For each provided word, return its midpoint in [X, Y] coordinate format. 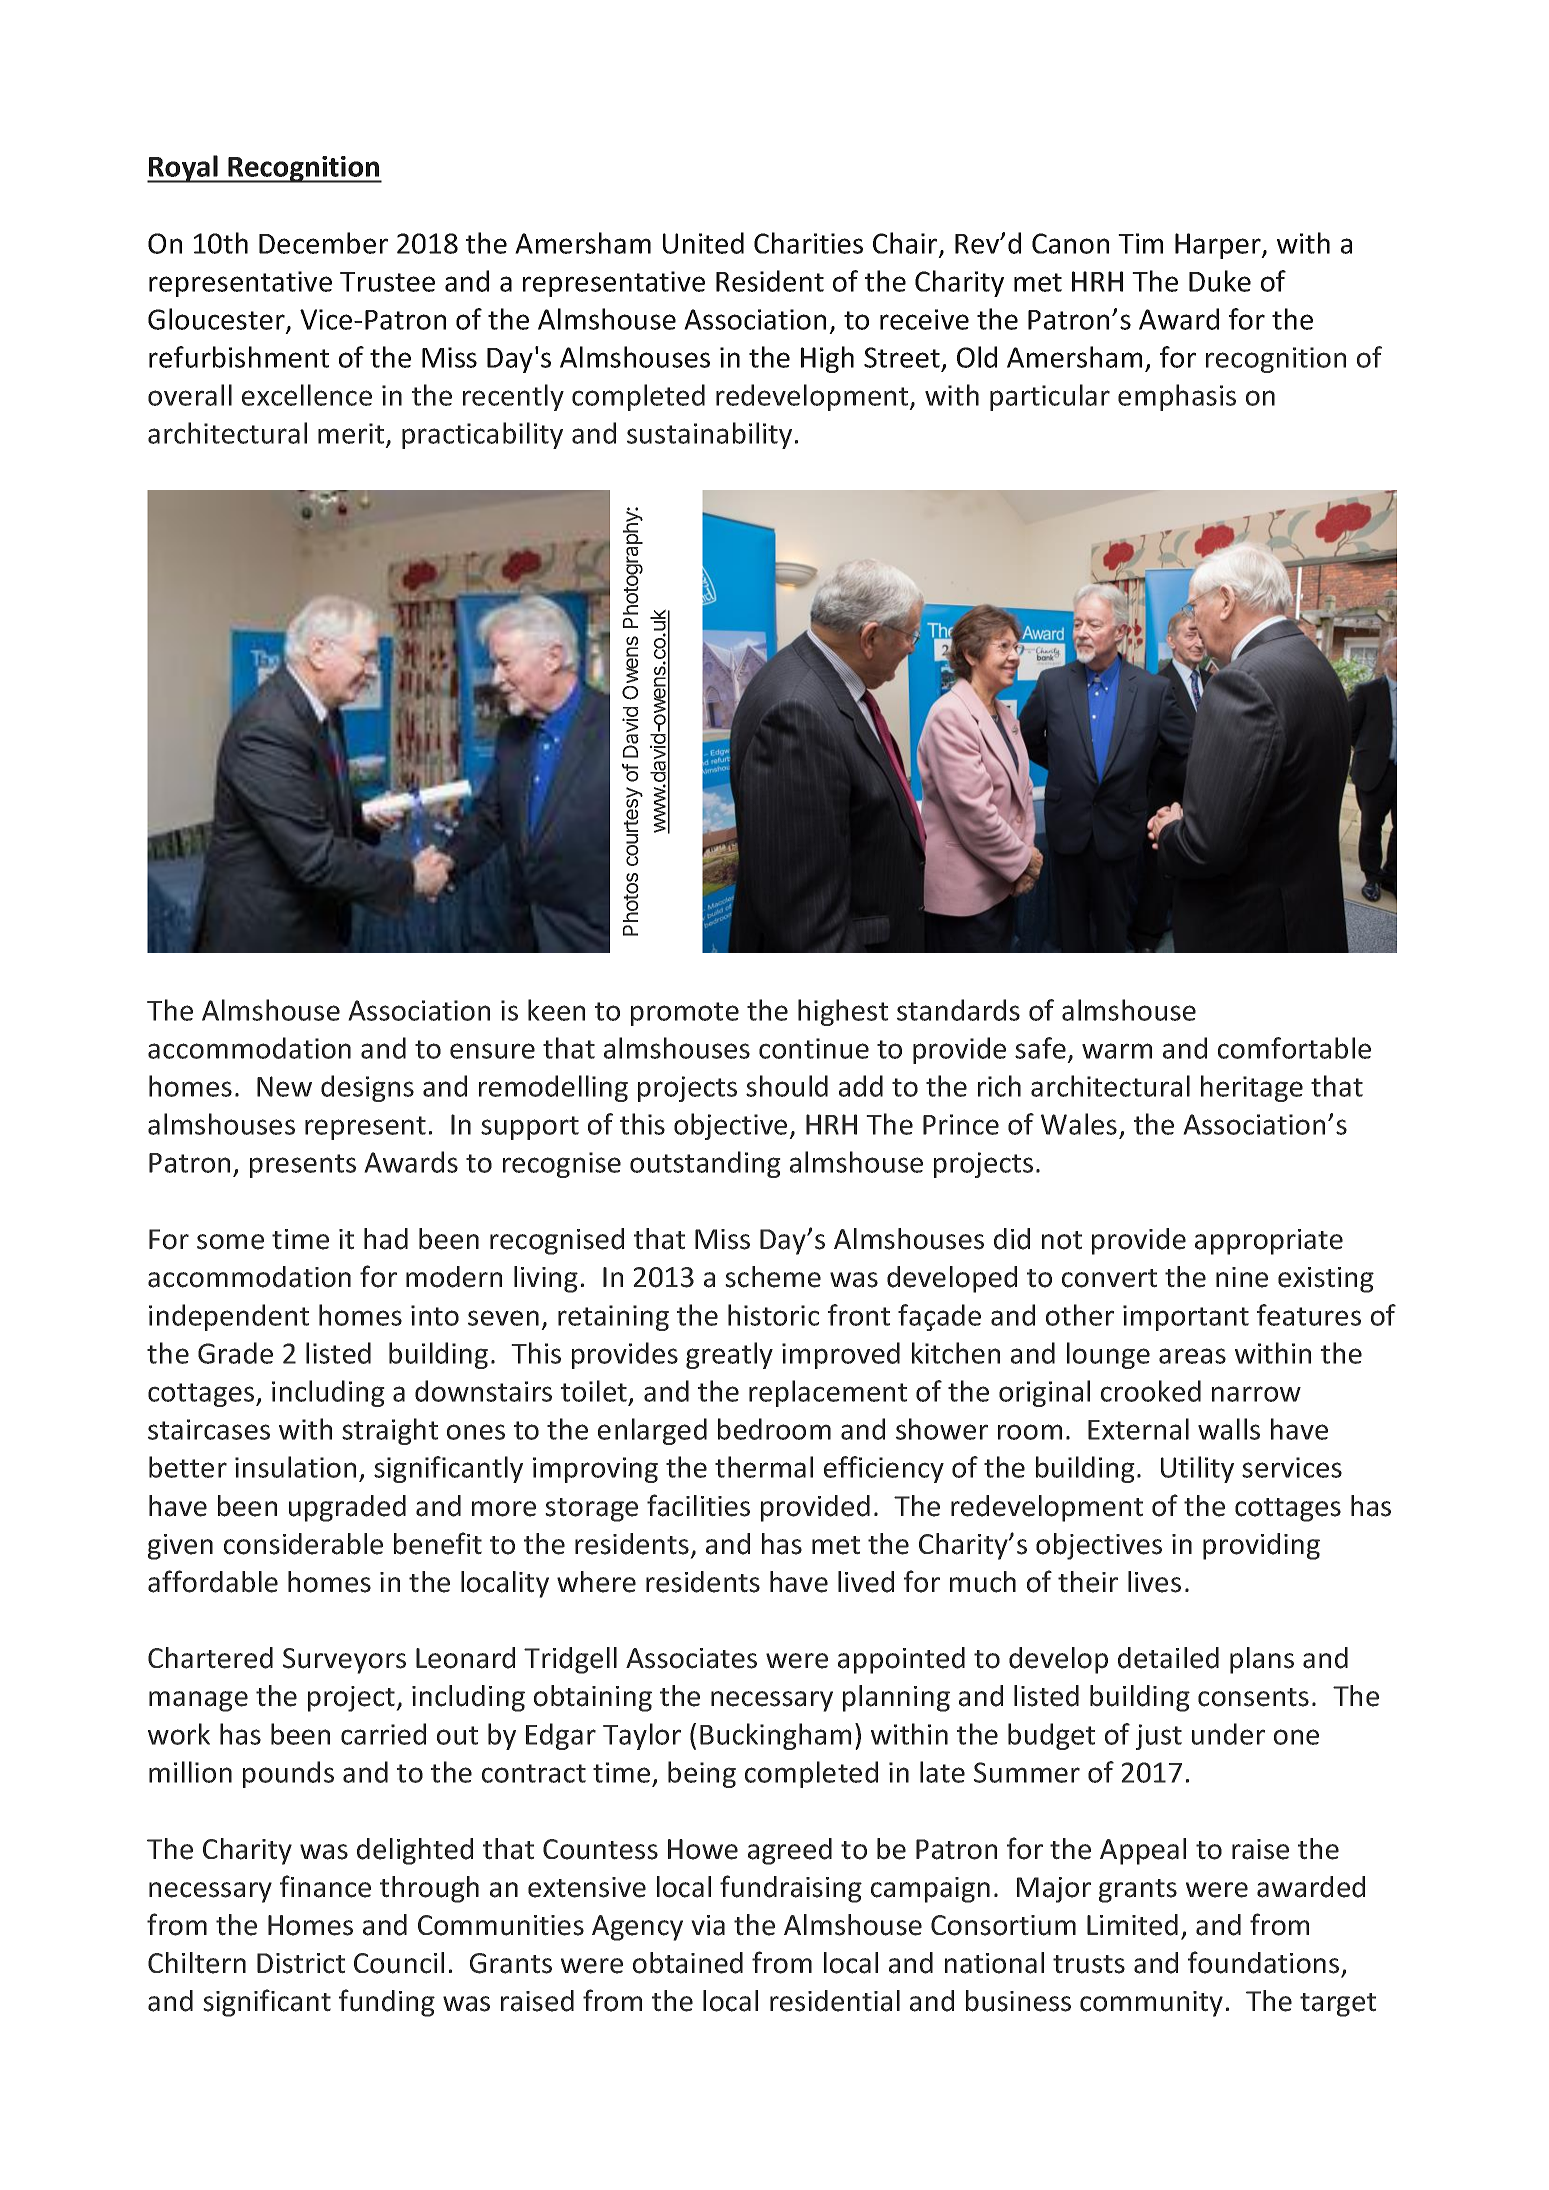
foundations [1263, 1962]
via [708, 1925]
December [323, 243]
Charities [808, 243]
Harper [1219, 246]
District [301, 1963]
